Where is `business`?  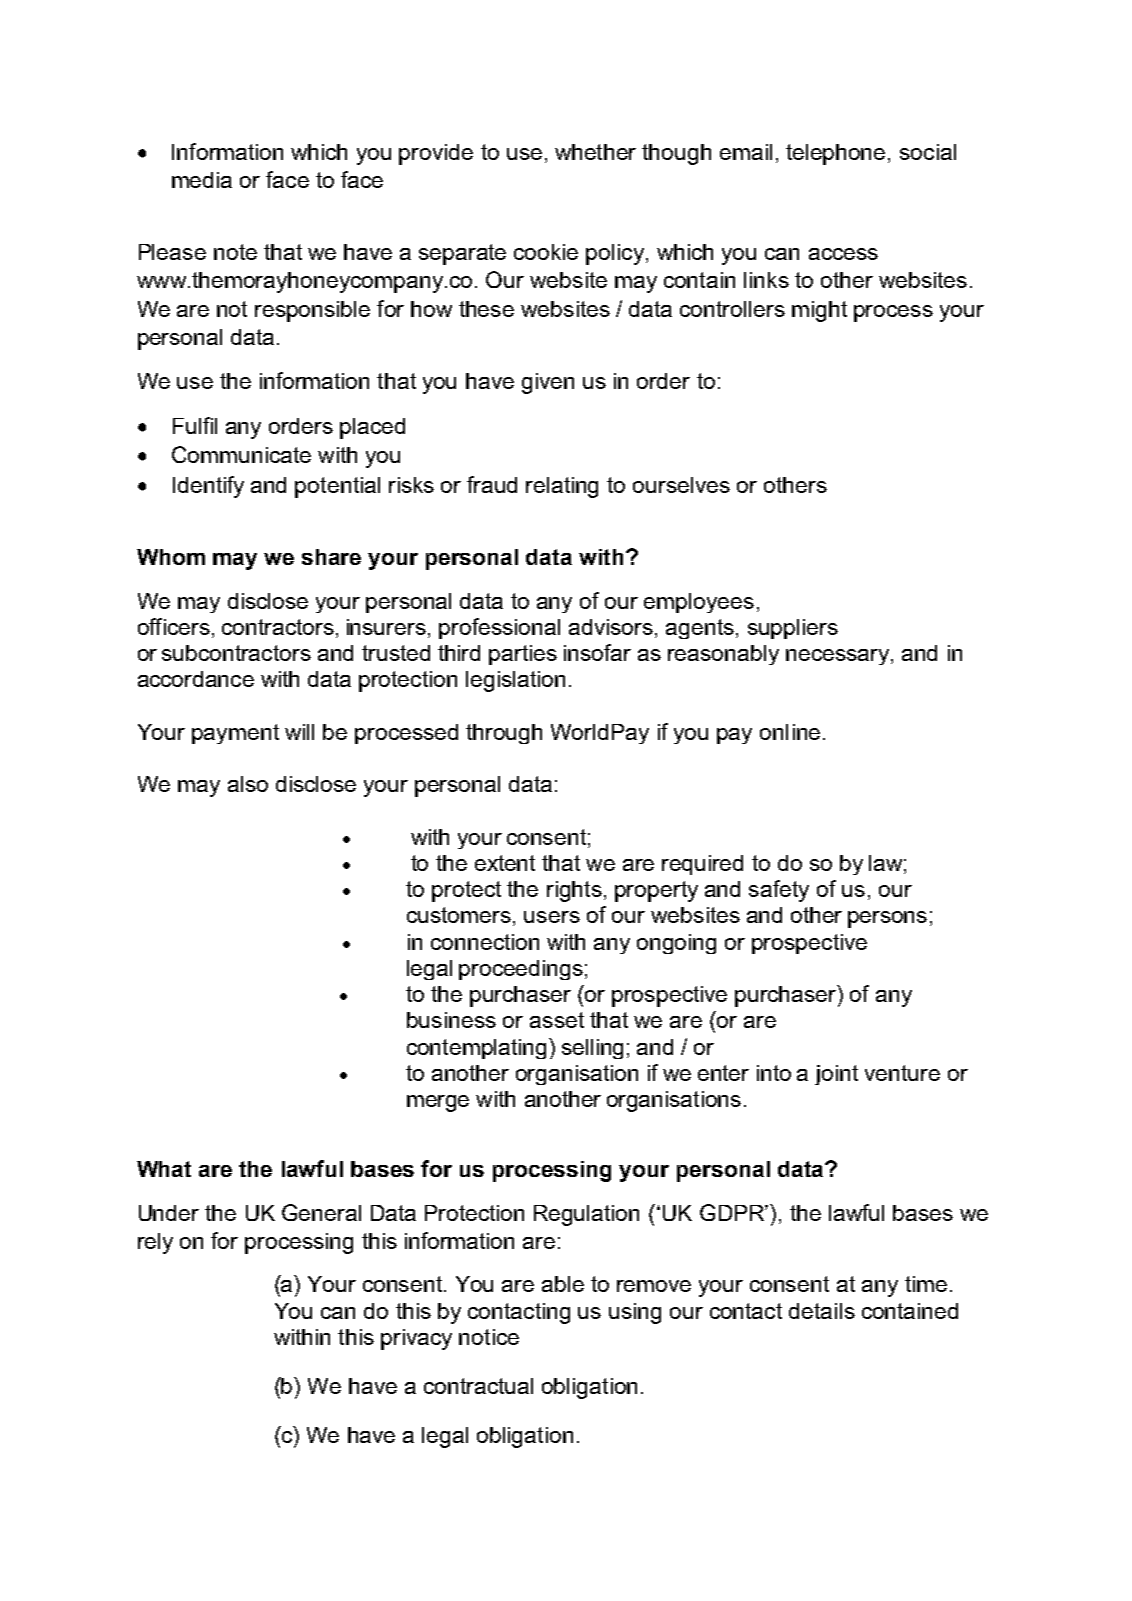
business is located at coordinates (451, 1020).
